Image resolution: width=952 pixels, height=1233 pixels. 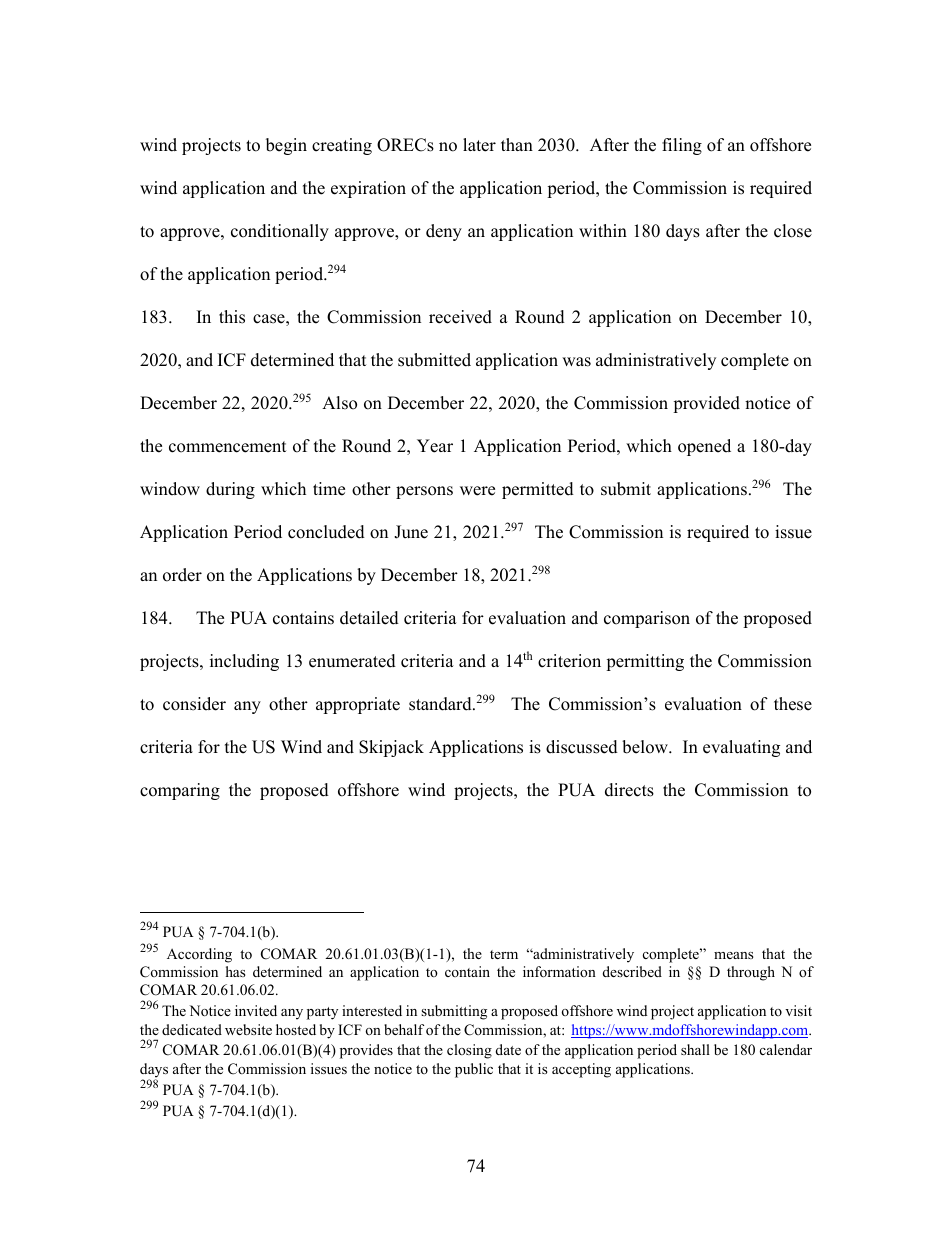 What do you see at coordinates (682, 146) in the screenshot?
I see `filing` at bounding box center [682, 146].
